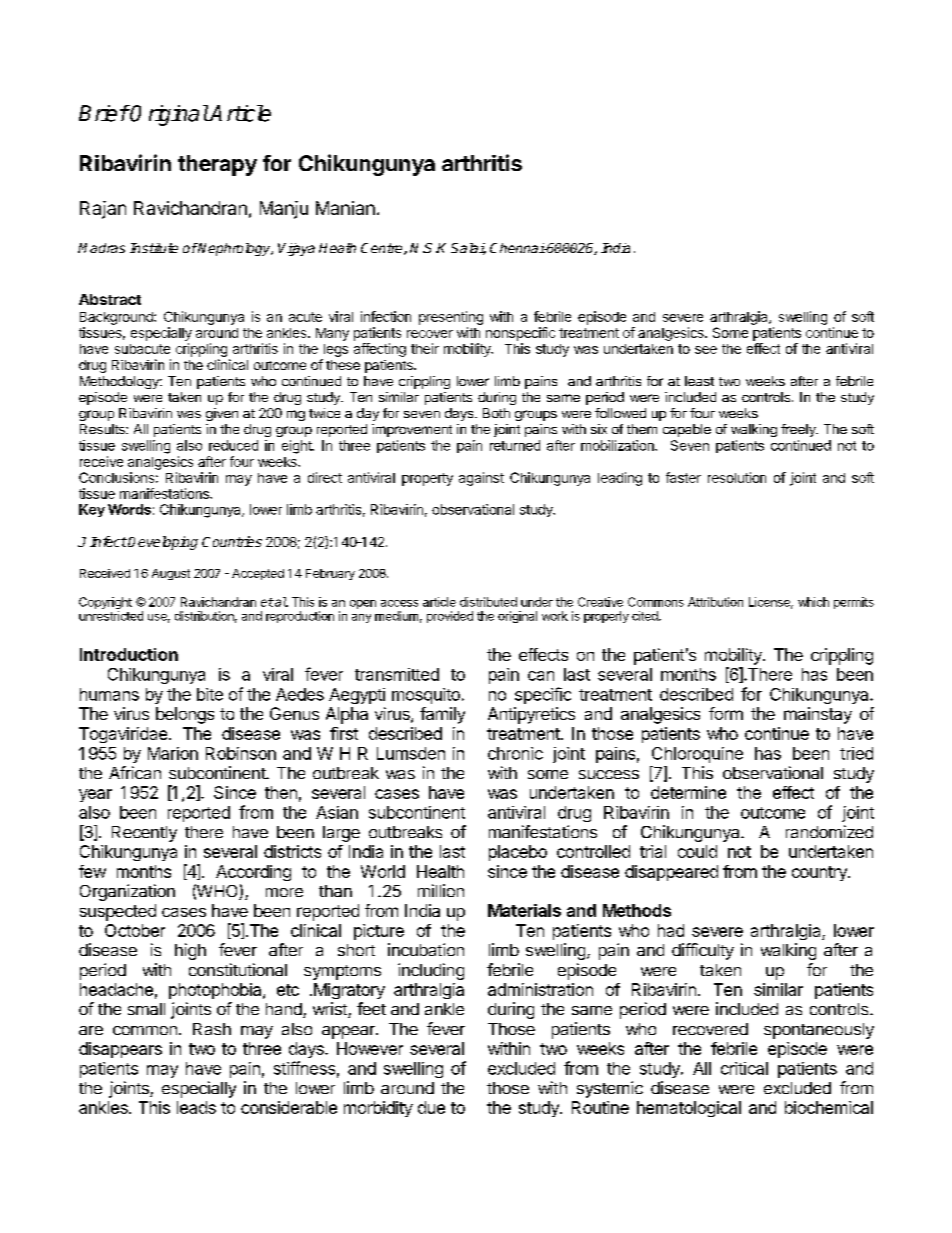  Describe the element at coordinates (706, 350) in the document. I see `see` at that location.
